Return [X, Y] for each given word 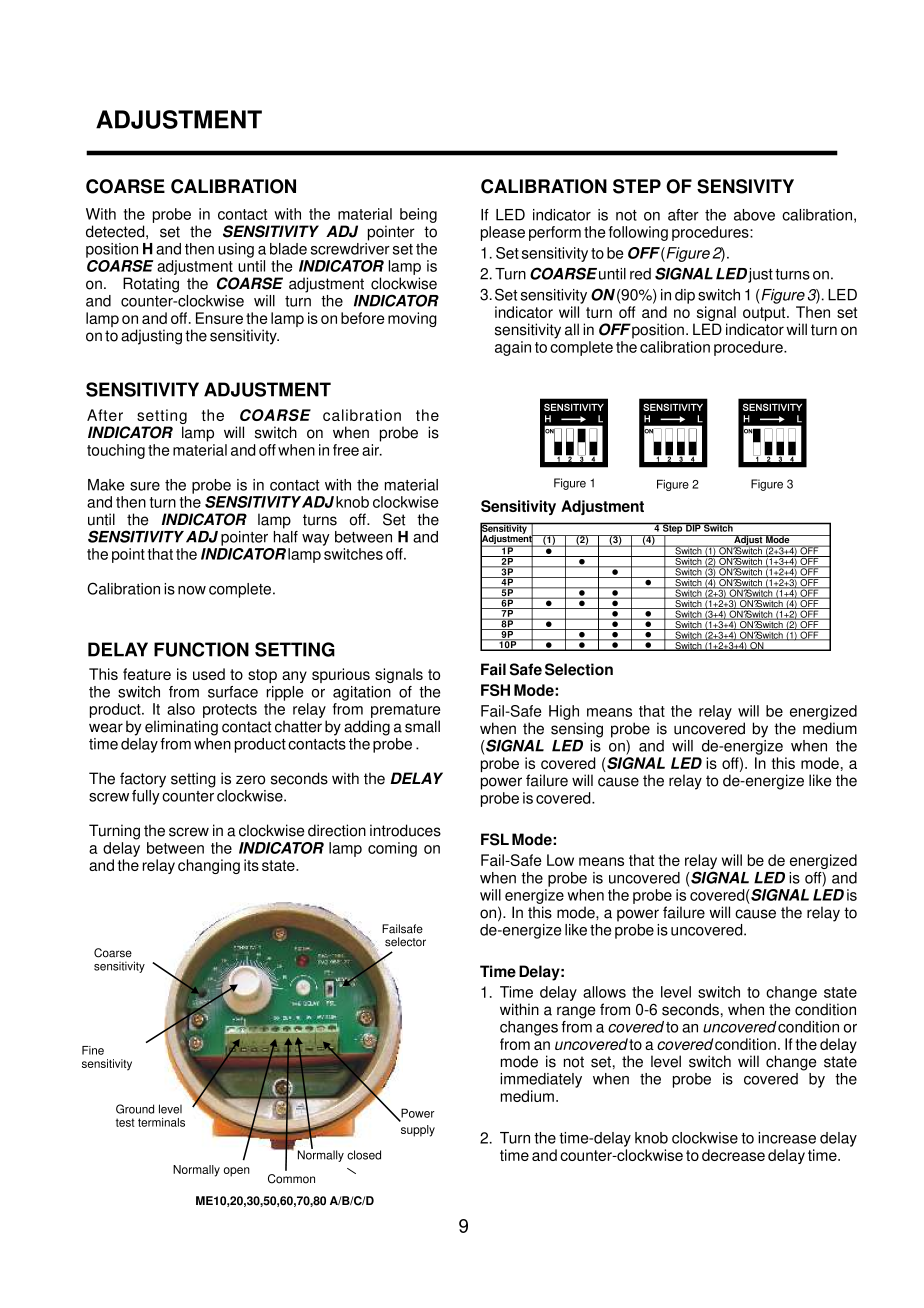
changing [209, 866]
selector [405, 942]
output [765, 315]
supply [418, 1131]
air [372, 450]
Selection [579, 669]
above [754, 215]
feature [147, 674]
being [418, 215]
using [236, 250]
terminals [161, 1122]
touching [116, 451]
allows [604, 992]
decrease [733, 1155]
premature [405, 712]
